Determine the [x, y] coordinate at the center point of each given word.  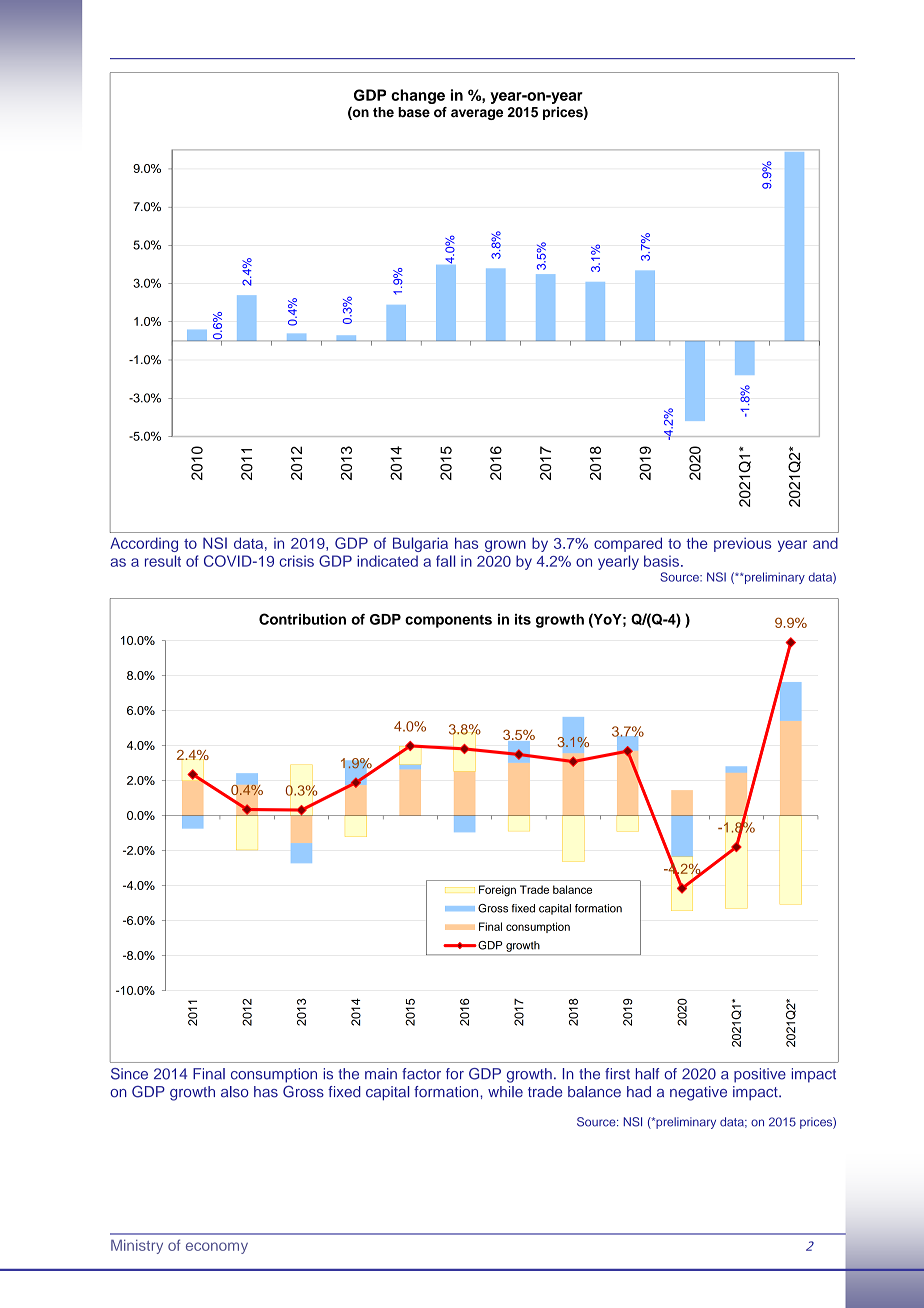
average [477, 114]
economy [217, 1248]
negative [698, 1093]
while [505, 1092]
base [414, 112]
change [418, 96]
